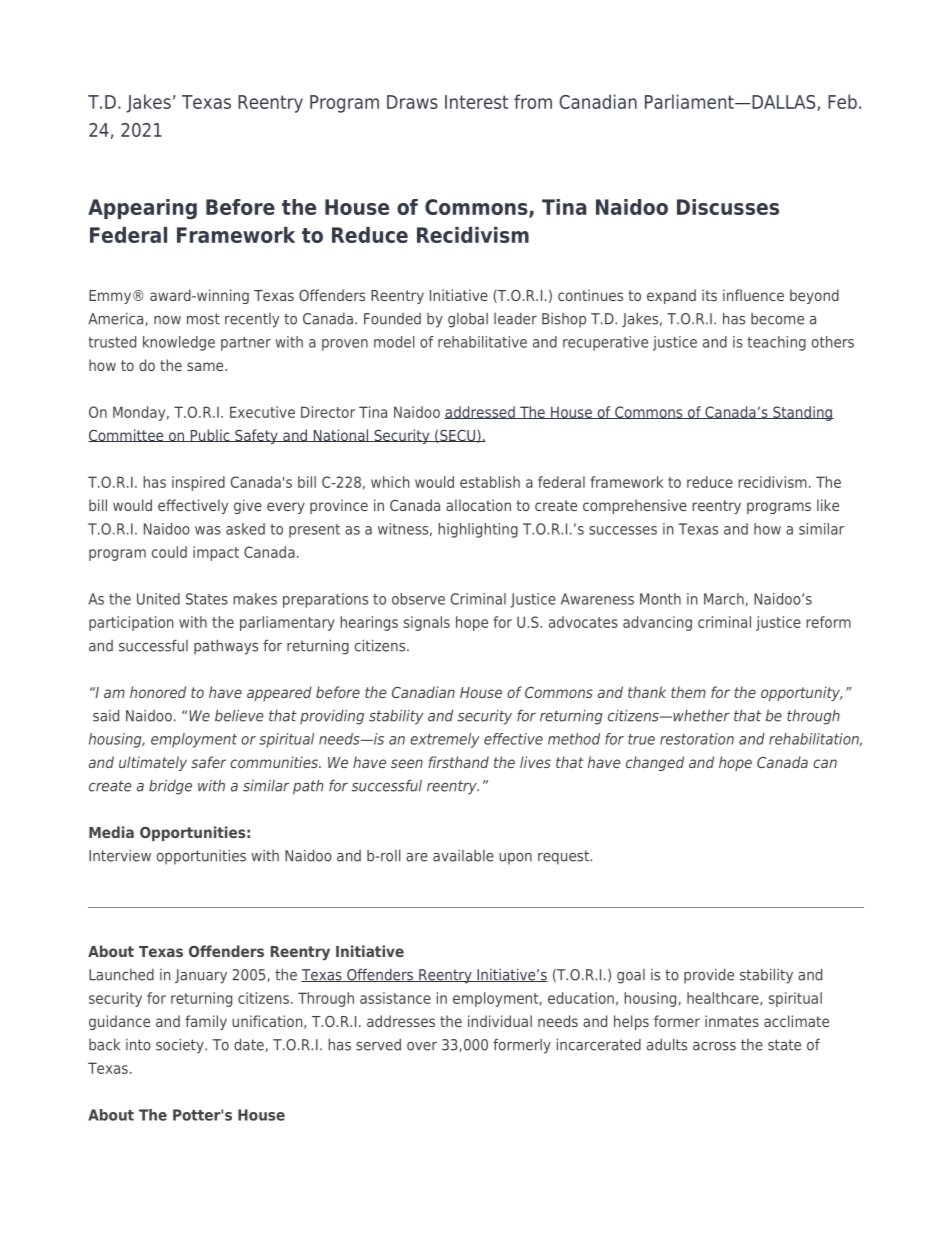  I want to click on observe, so click(418, 599).
